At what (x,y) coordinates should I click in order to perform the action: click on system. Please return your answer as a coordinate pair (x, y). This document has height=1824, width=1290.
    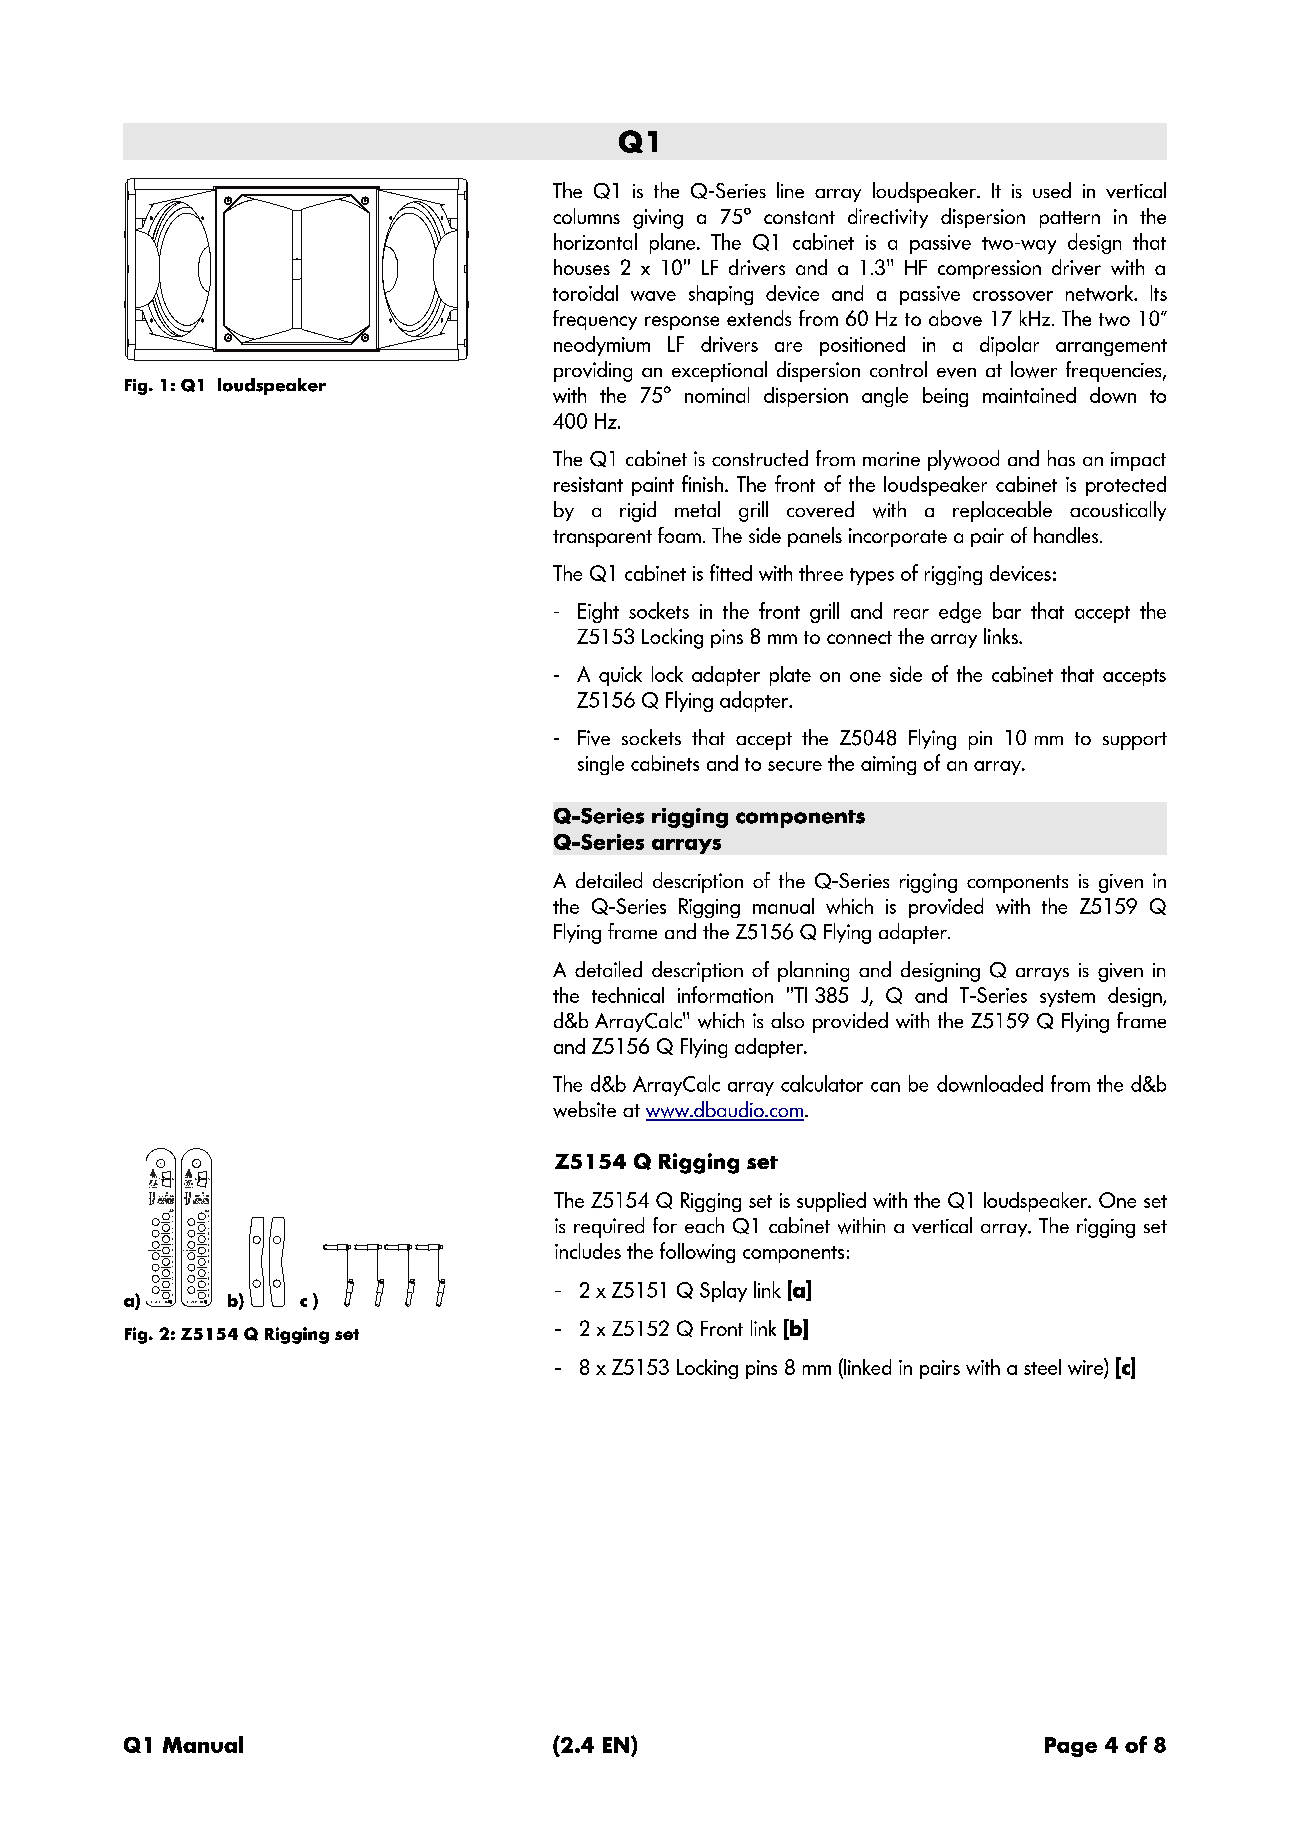
    Looking at the image, I should click on (1067, 998).
